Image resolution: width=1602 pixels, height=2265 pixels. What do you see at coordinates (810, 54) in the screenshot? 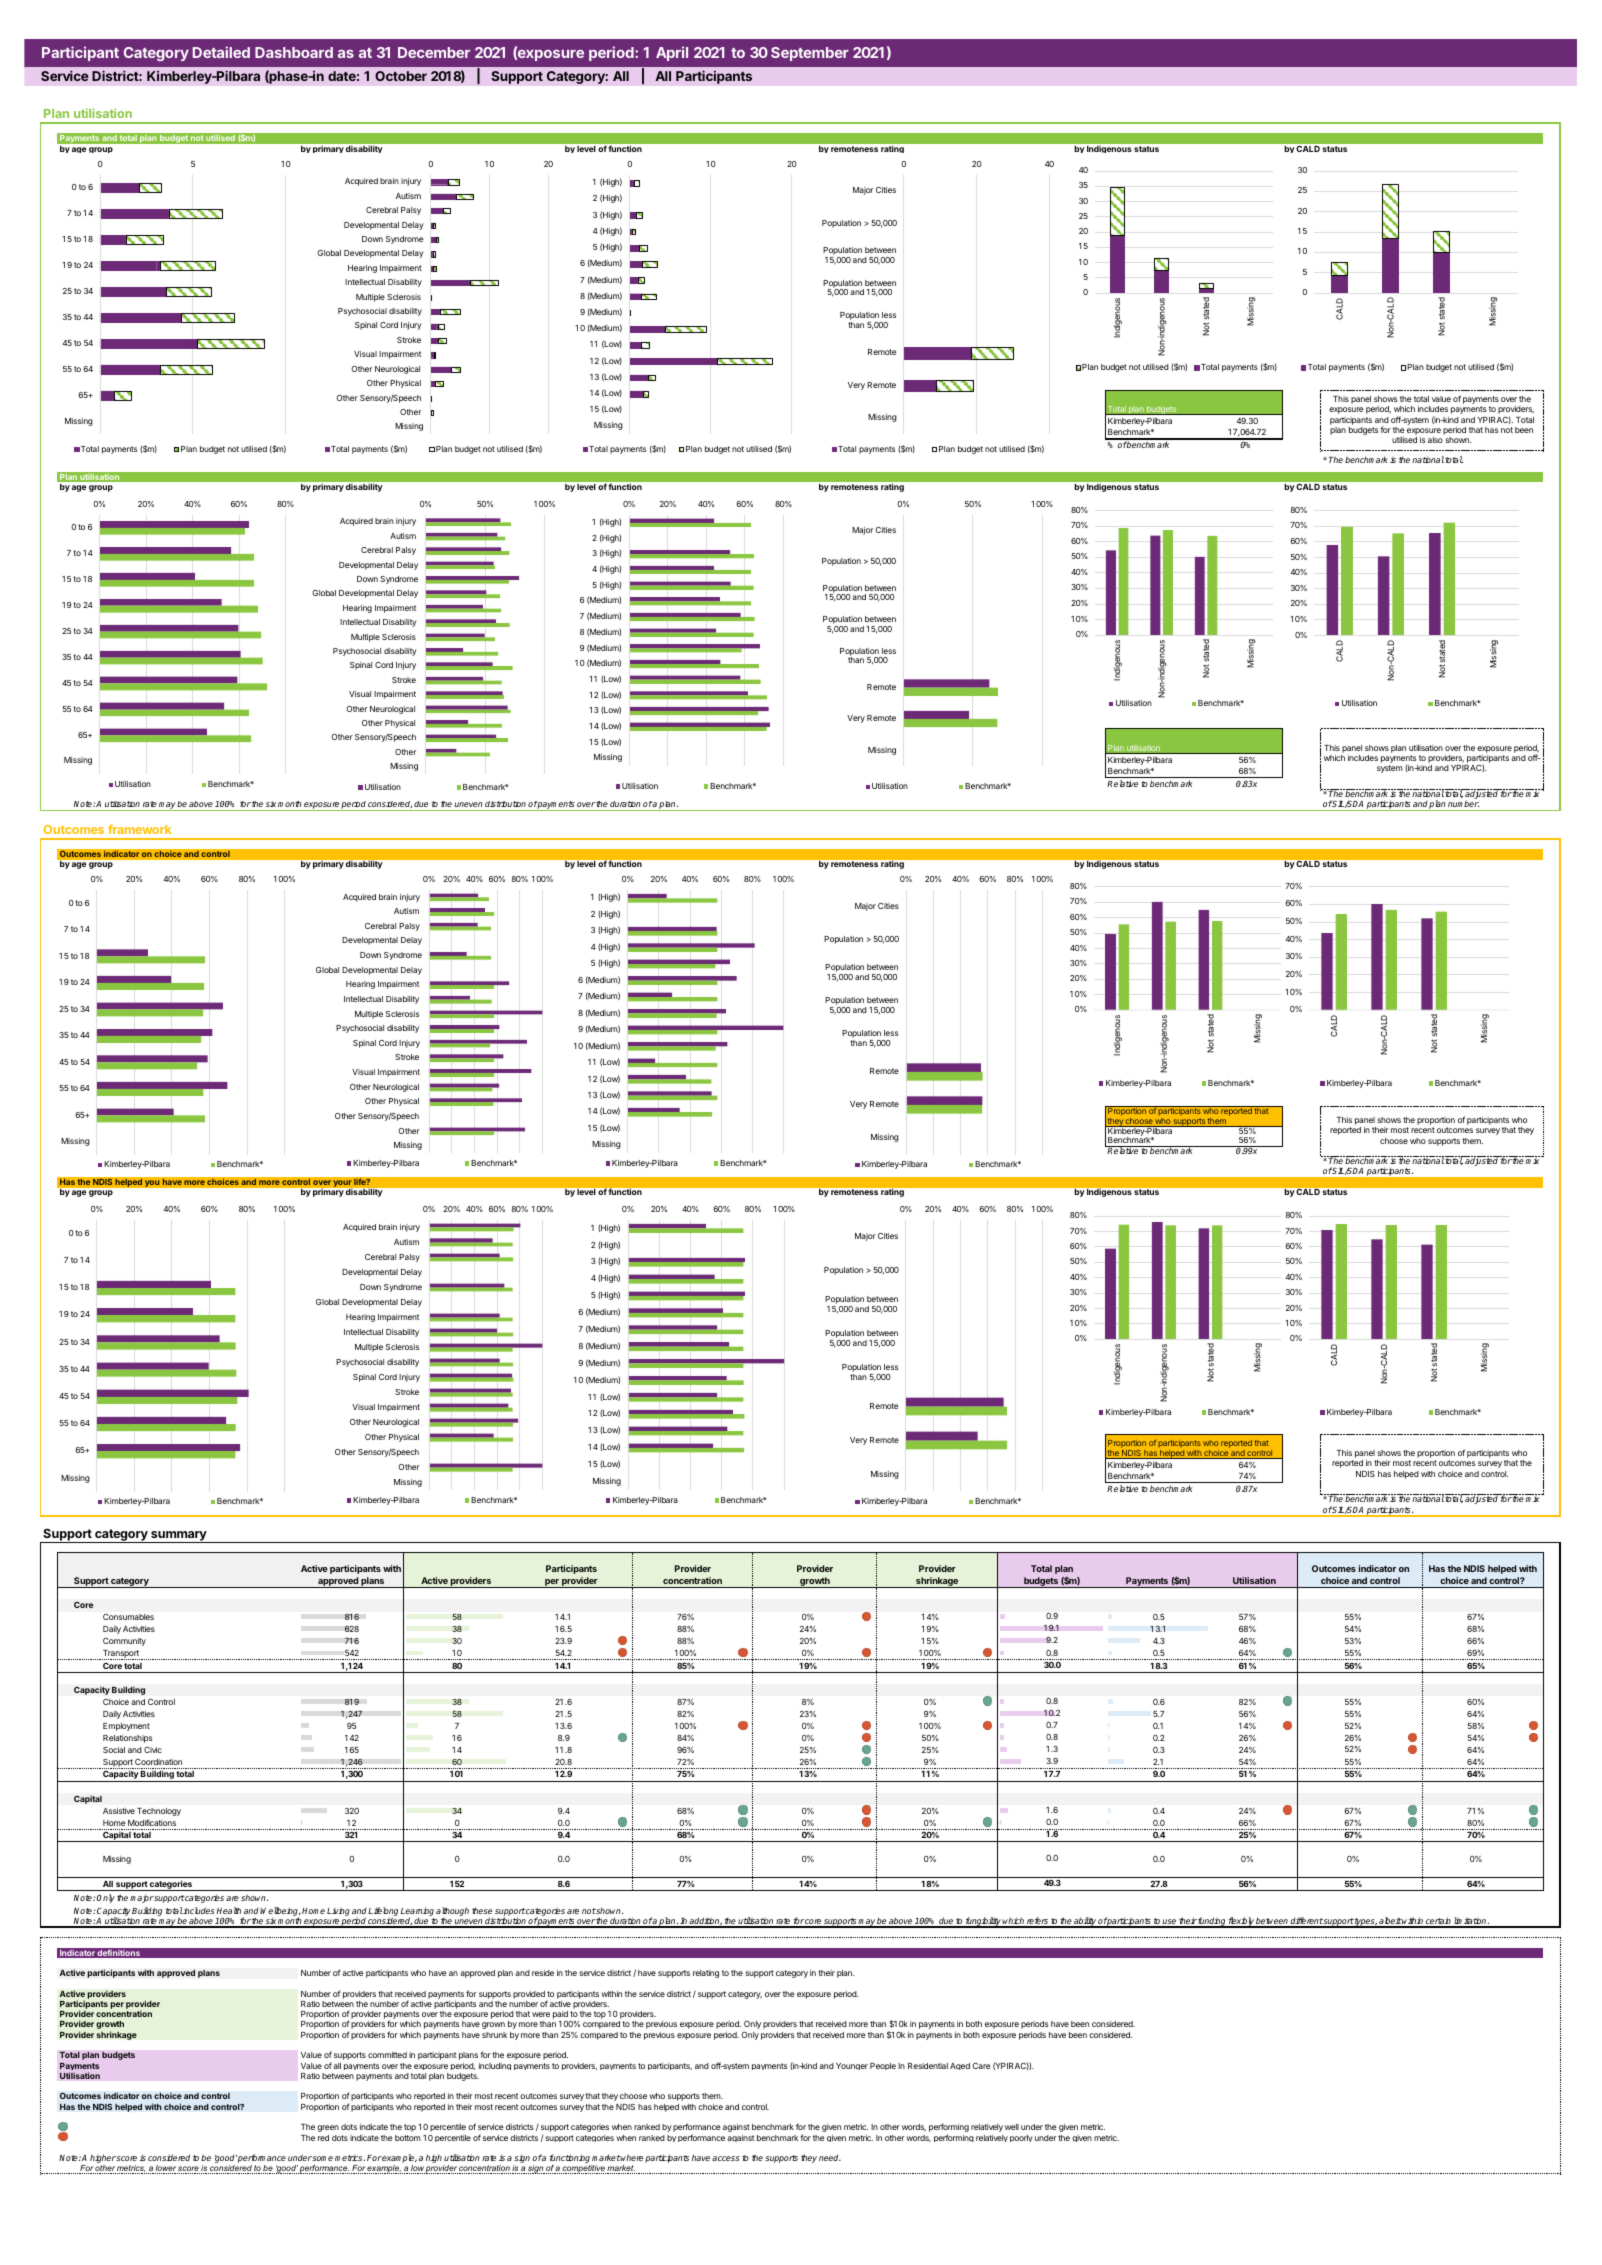
I see `September` at bounding box center [810, 54].
